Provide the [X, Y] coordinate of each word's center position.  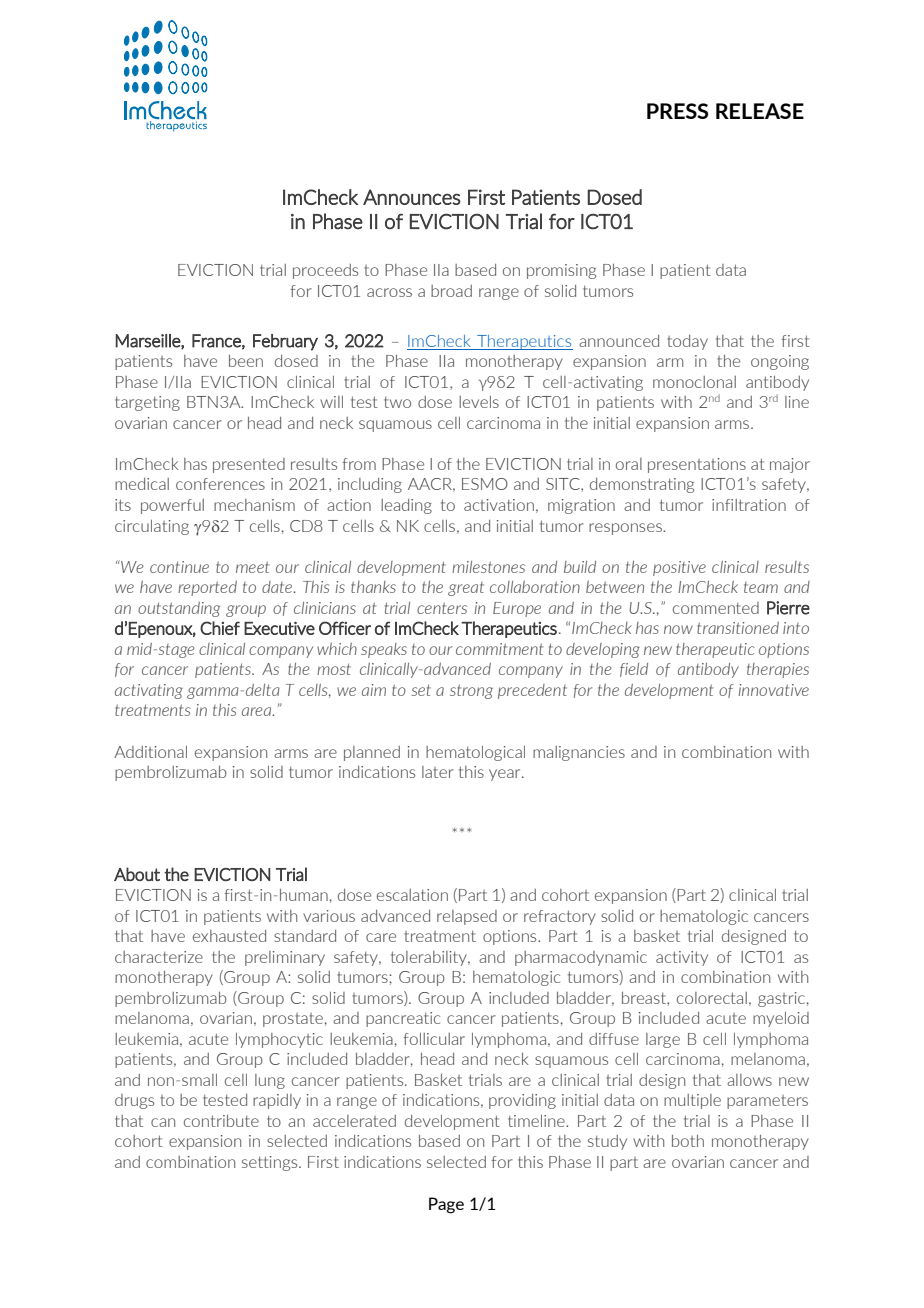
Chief [220, 628]
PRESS [677, 111]
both [688, 1141]
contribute [221, 1121]
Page [446, 1205]
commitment [499, 649]
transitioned [738, 628]
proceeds [325, 271]
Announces [412, 197]
